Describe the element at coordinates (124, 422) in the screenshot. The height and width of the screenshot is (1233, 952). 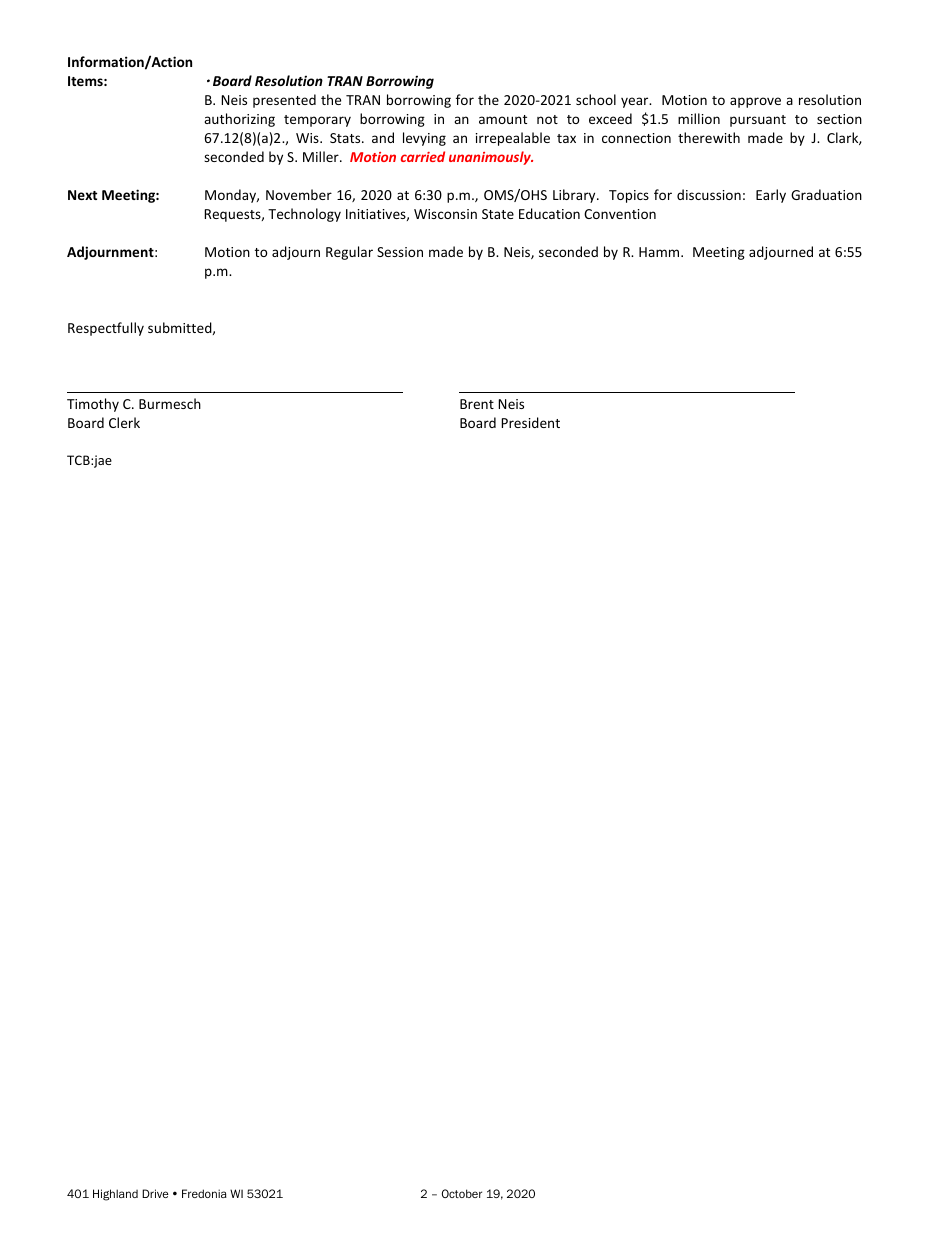
I see `Clerk` at that location.
